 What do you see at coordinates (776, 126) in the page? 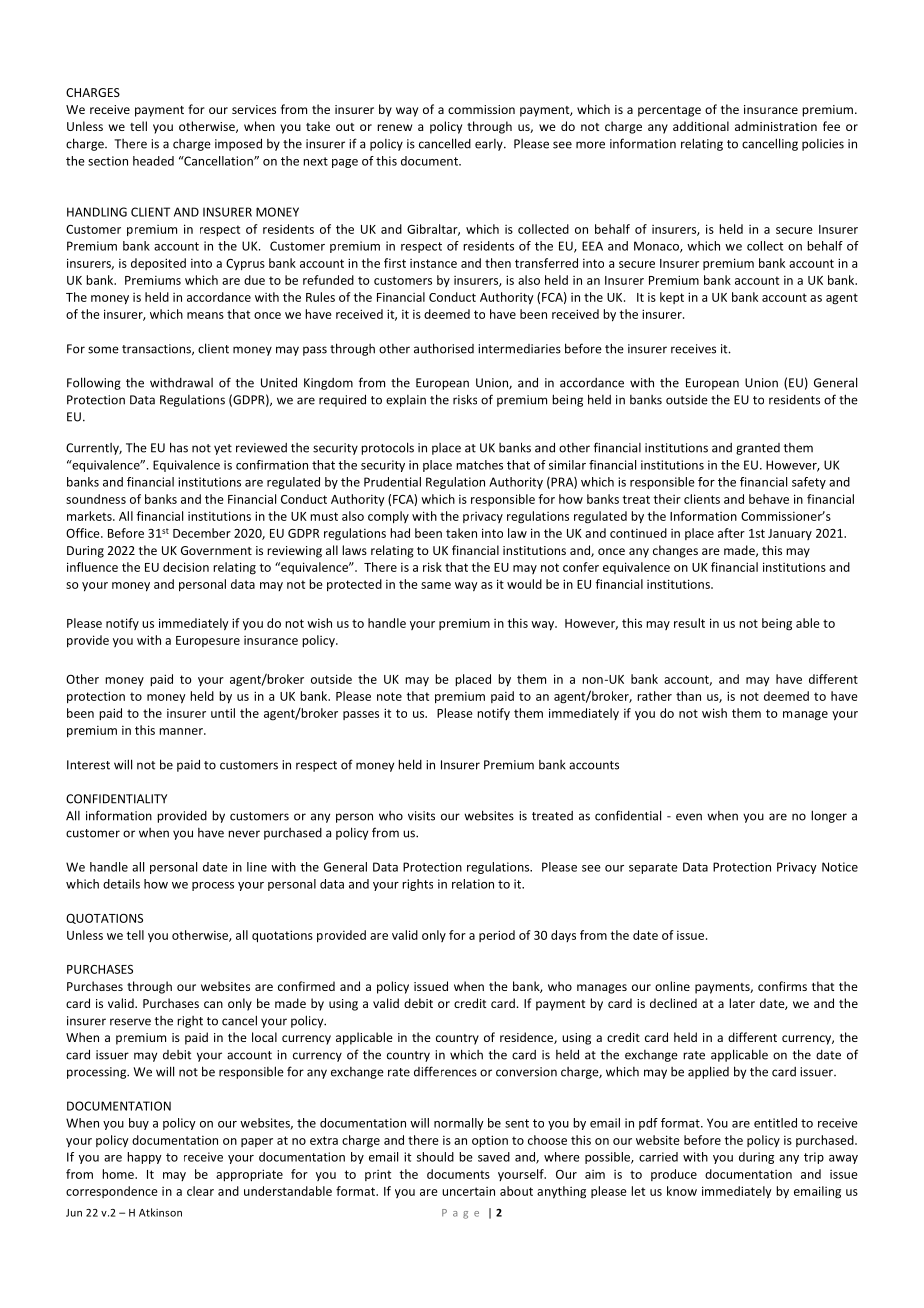
I see `administration` at bounding box center [776, 126].
